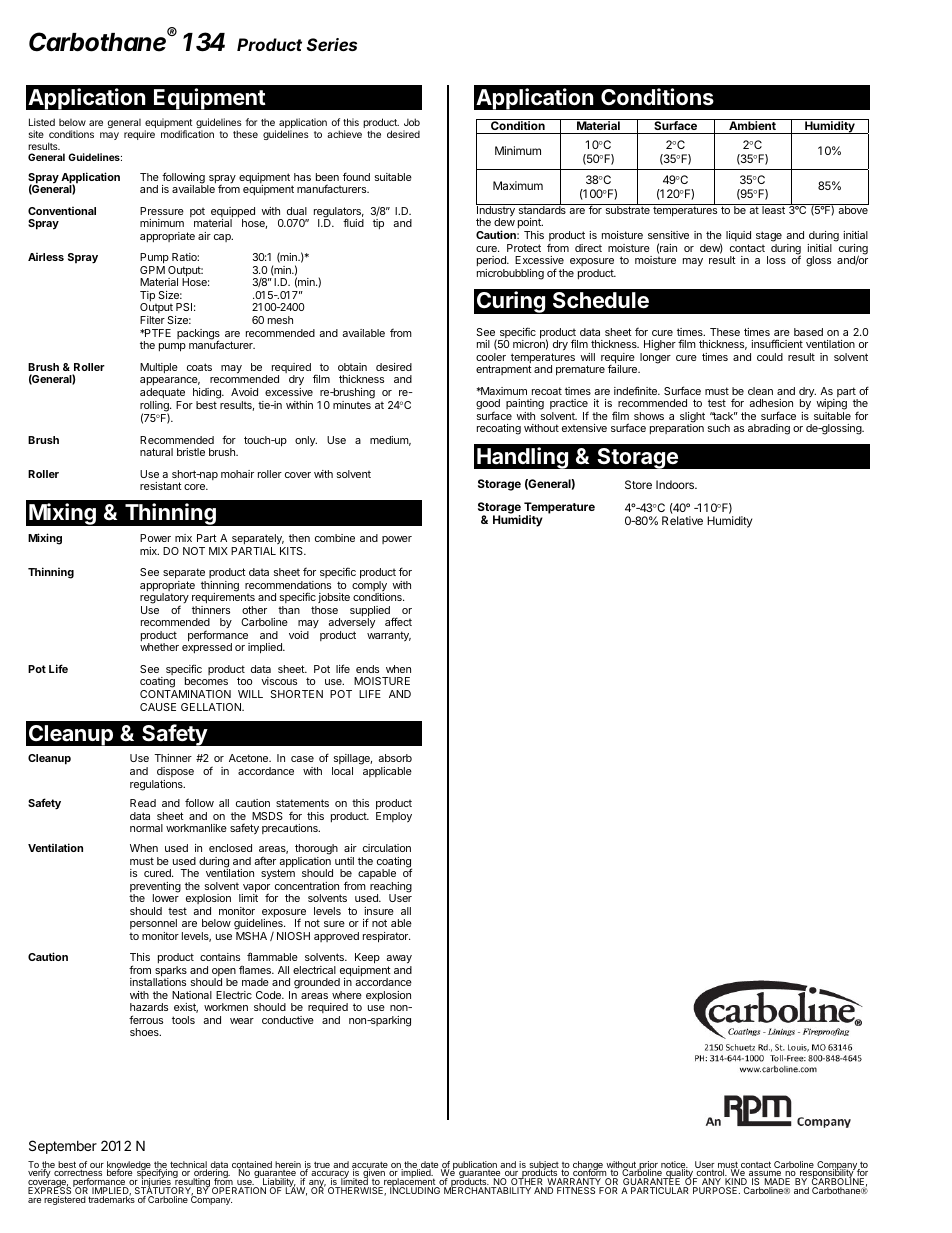 The width and height of the document is (952, 1233). Describe the element at coordinates (770, 357) in the document. I see `could` at that location.
